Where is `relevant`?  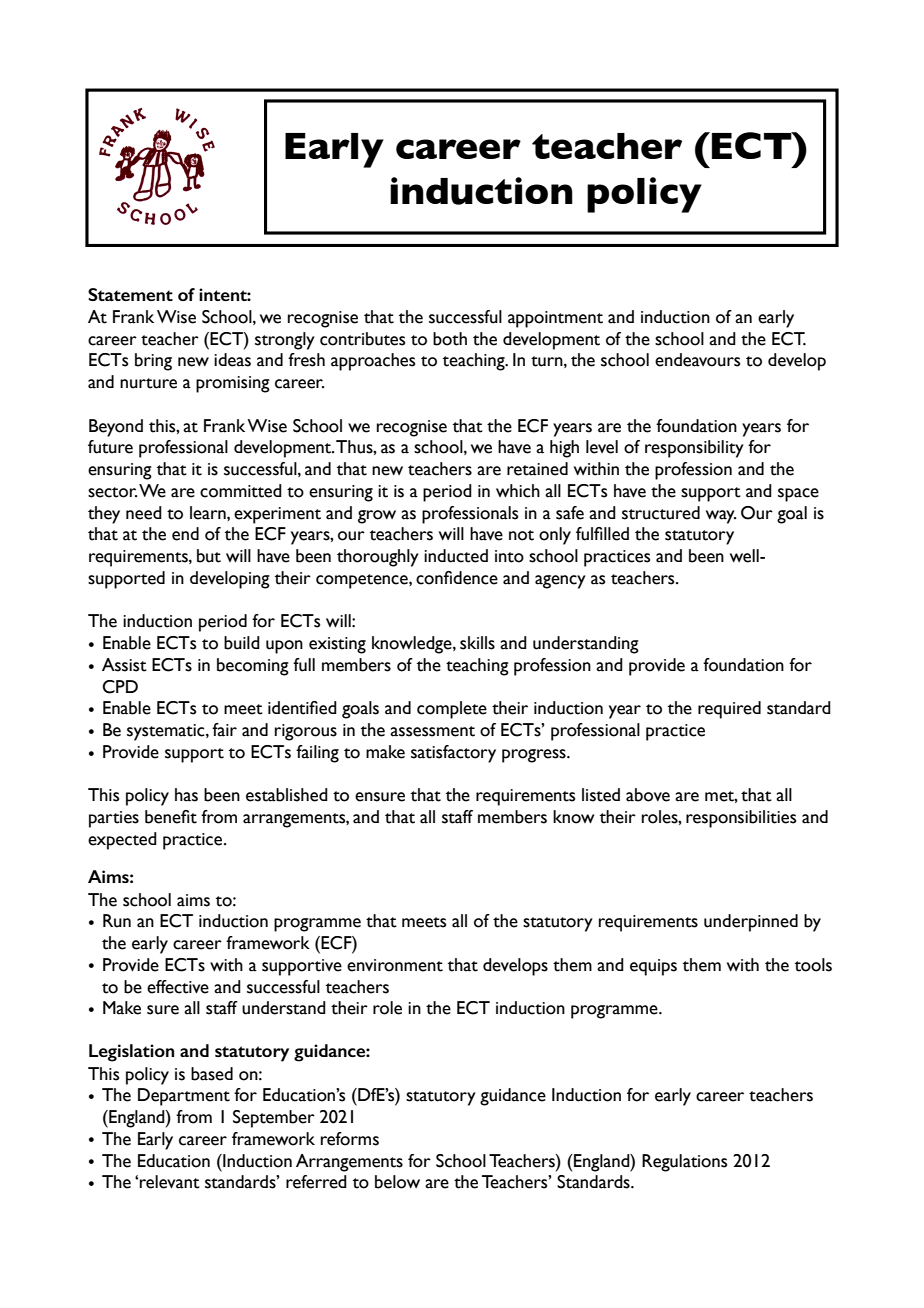
relevant is located at coordinates (170, 1182).
